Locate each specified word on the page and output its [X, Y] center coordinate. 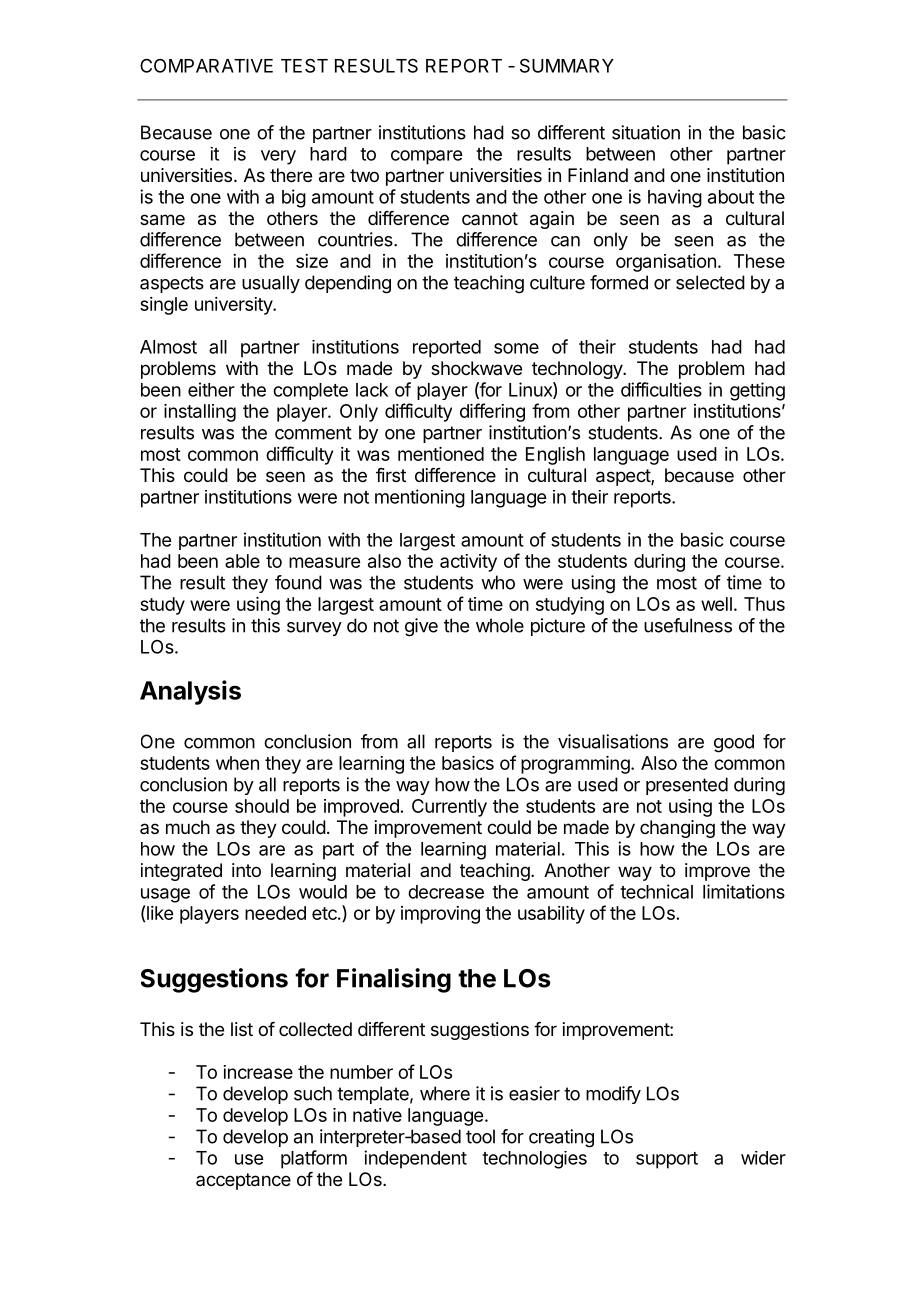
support [667, 1160]
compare [426, 157]
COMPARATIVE [206, 65]
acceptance [243, 1181]
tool [480, 1136]
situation [646, 132]
